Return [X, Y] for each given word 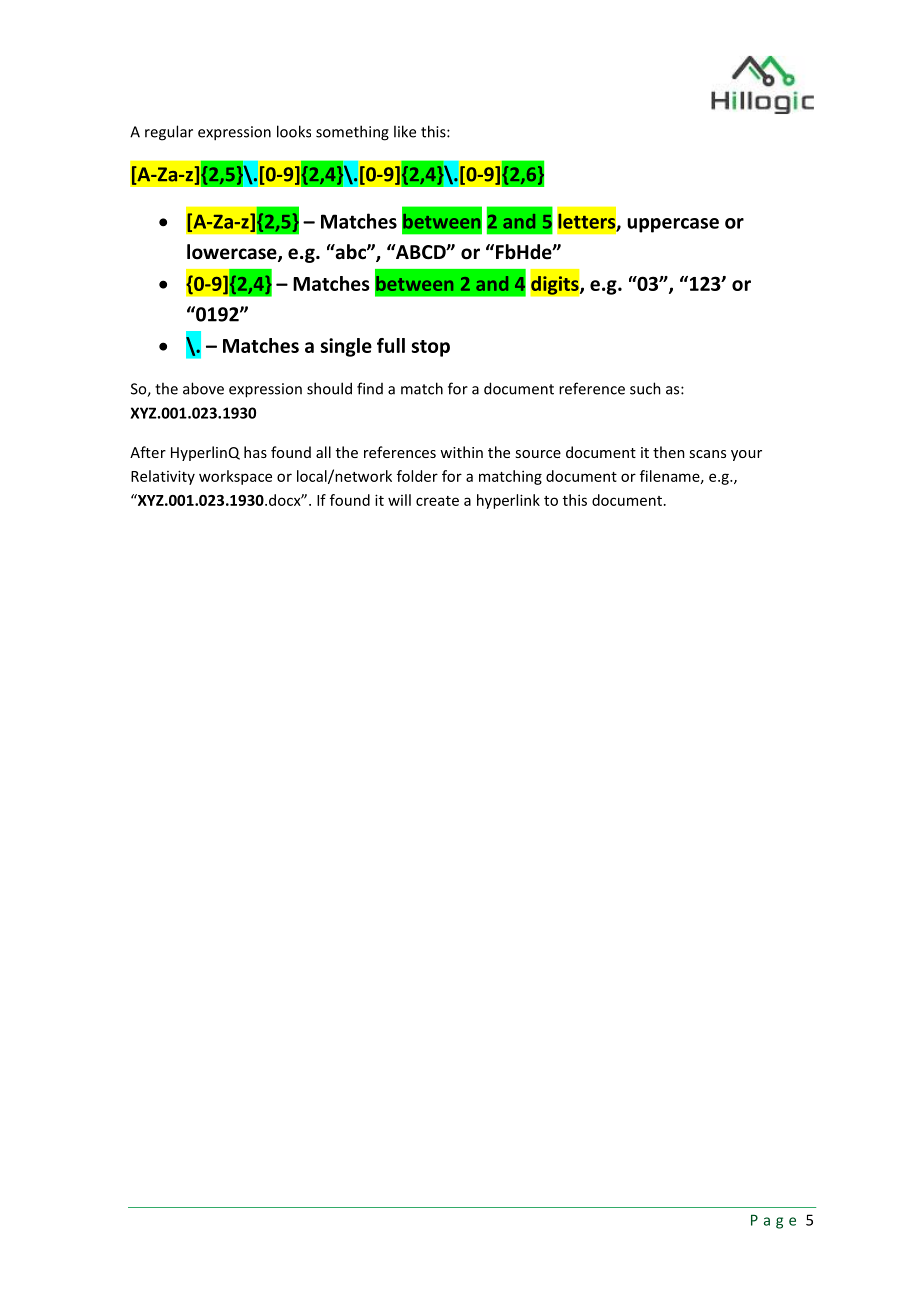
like [405, 131]
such [645, 388]
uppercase [673, 225]
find [370, 388]
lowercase [233, 253]
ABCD [421, 252]
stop [431, 348]
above [203, 388]
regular [169, 133]
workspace [235, 477]
